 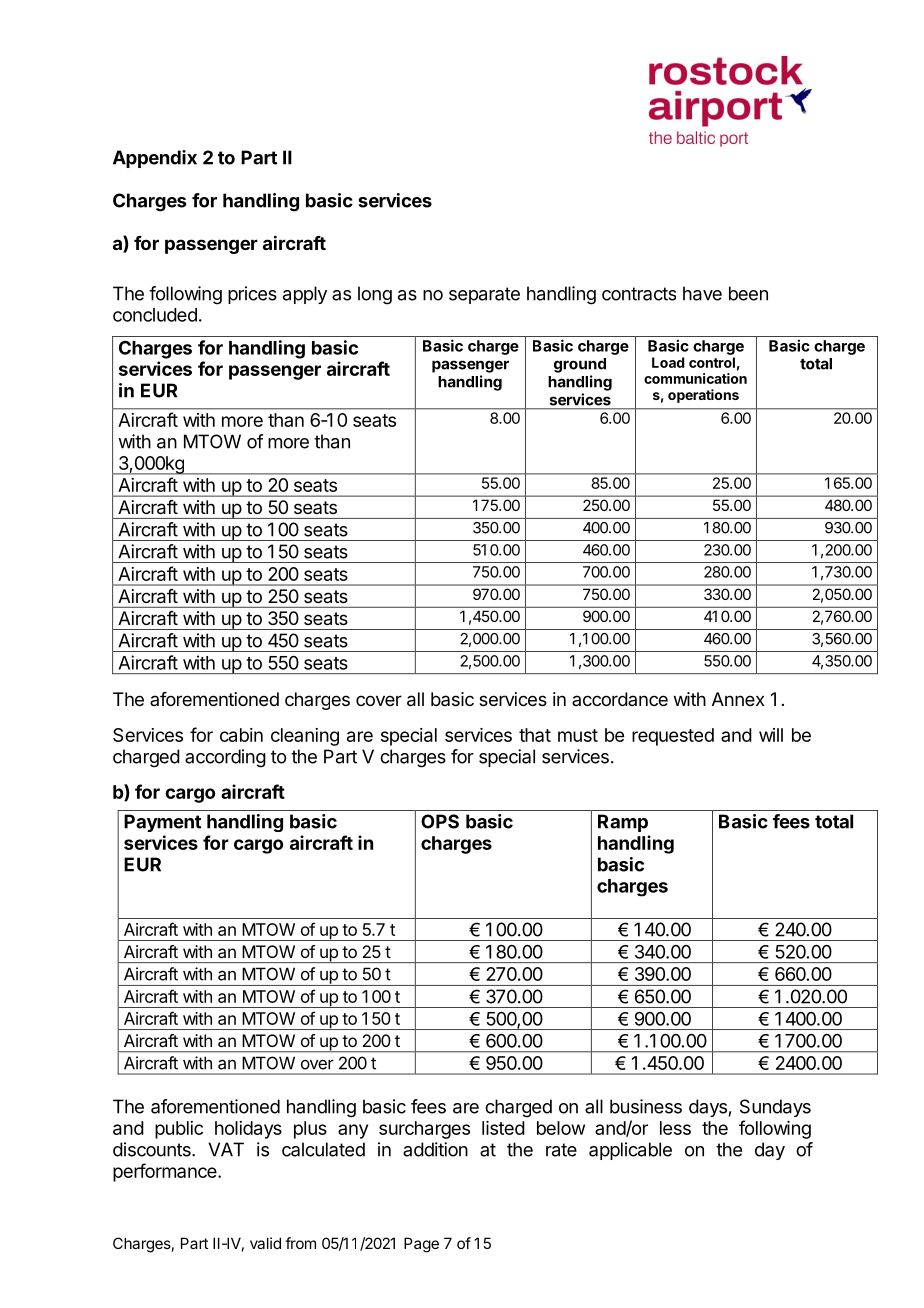 I want to click on have, so click(x=702, y=293).
